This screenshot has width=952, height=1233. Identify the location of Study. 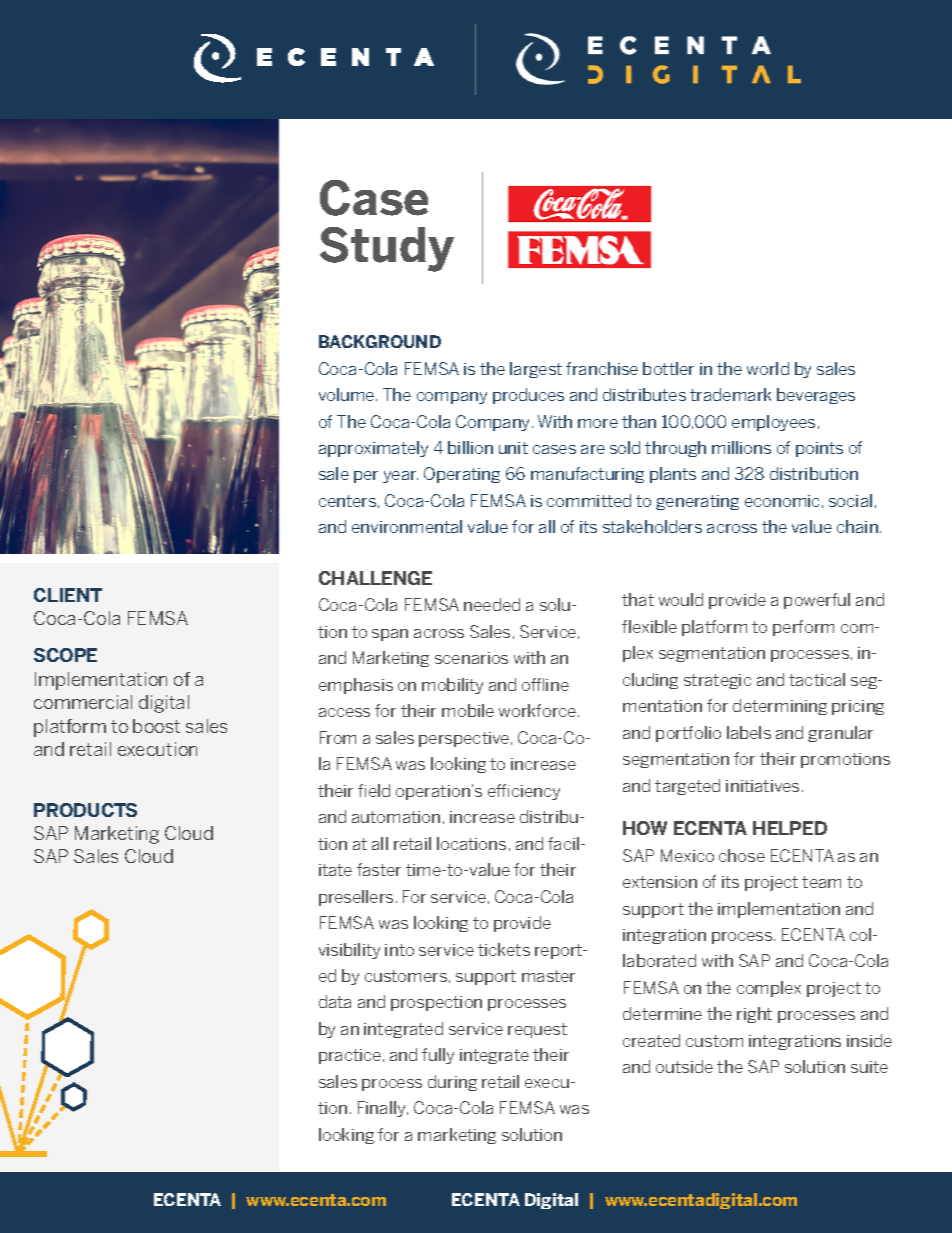
(387, 249).
